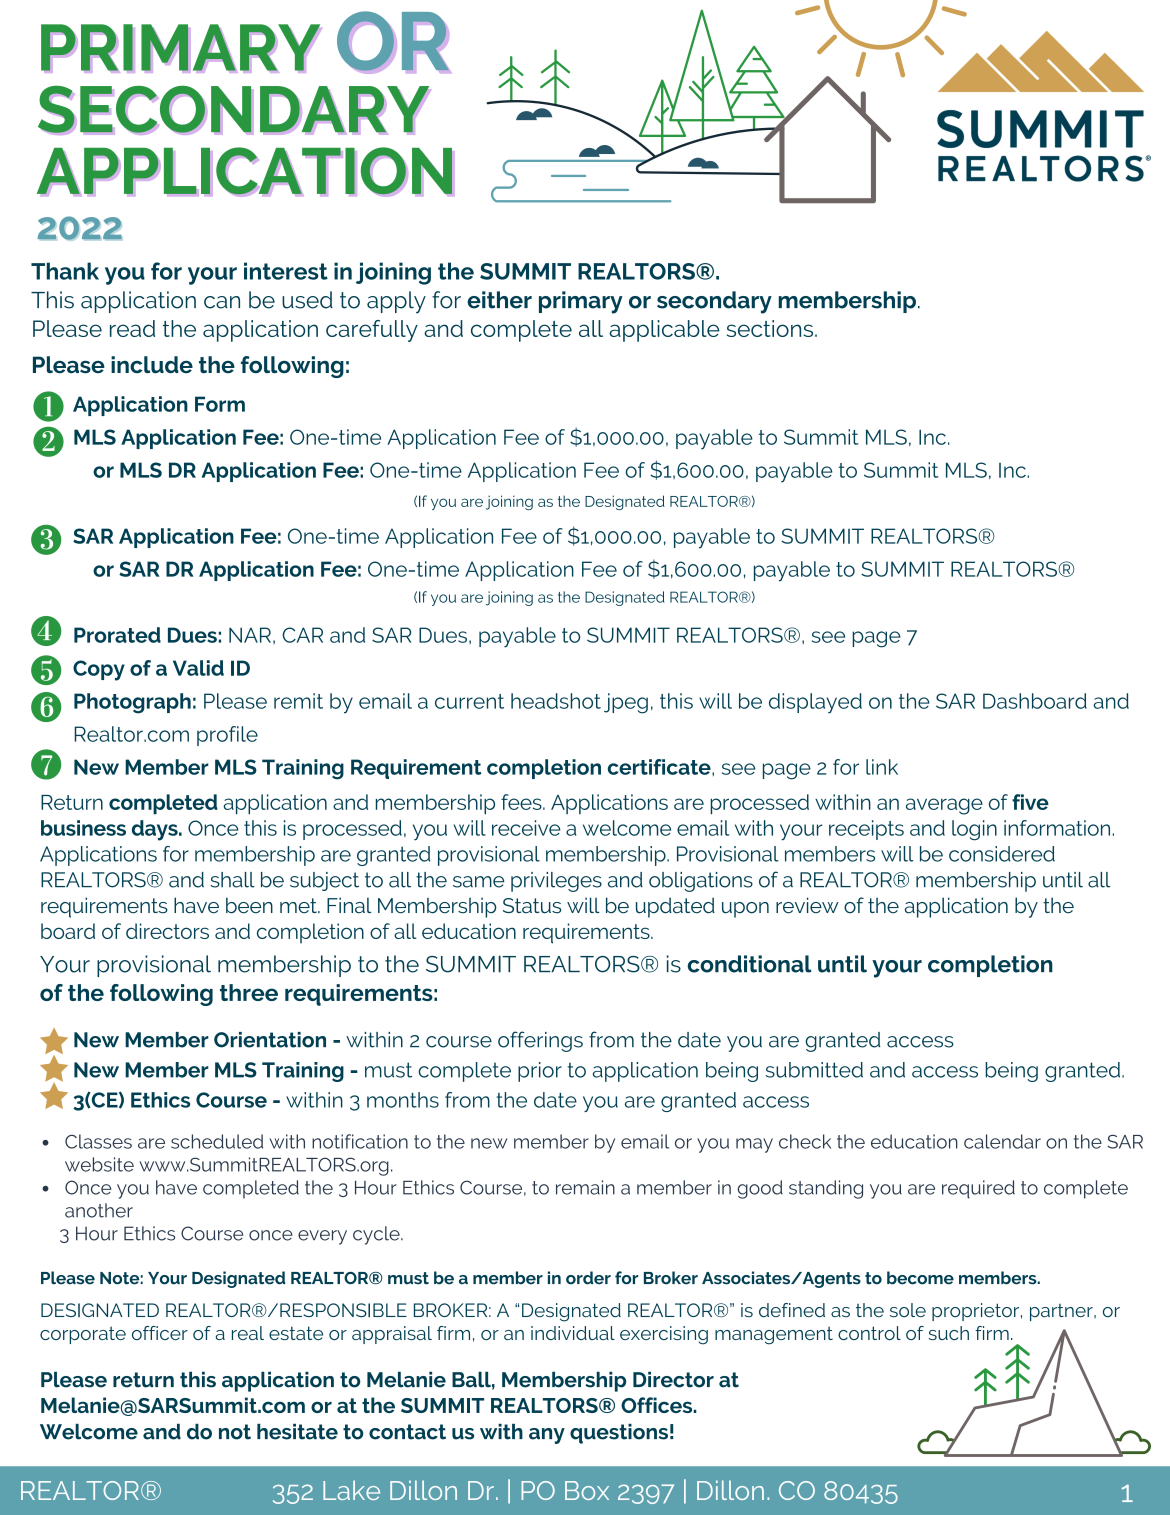  I want to click on required, so click(978, 1189).
